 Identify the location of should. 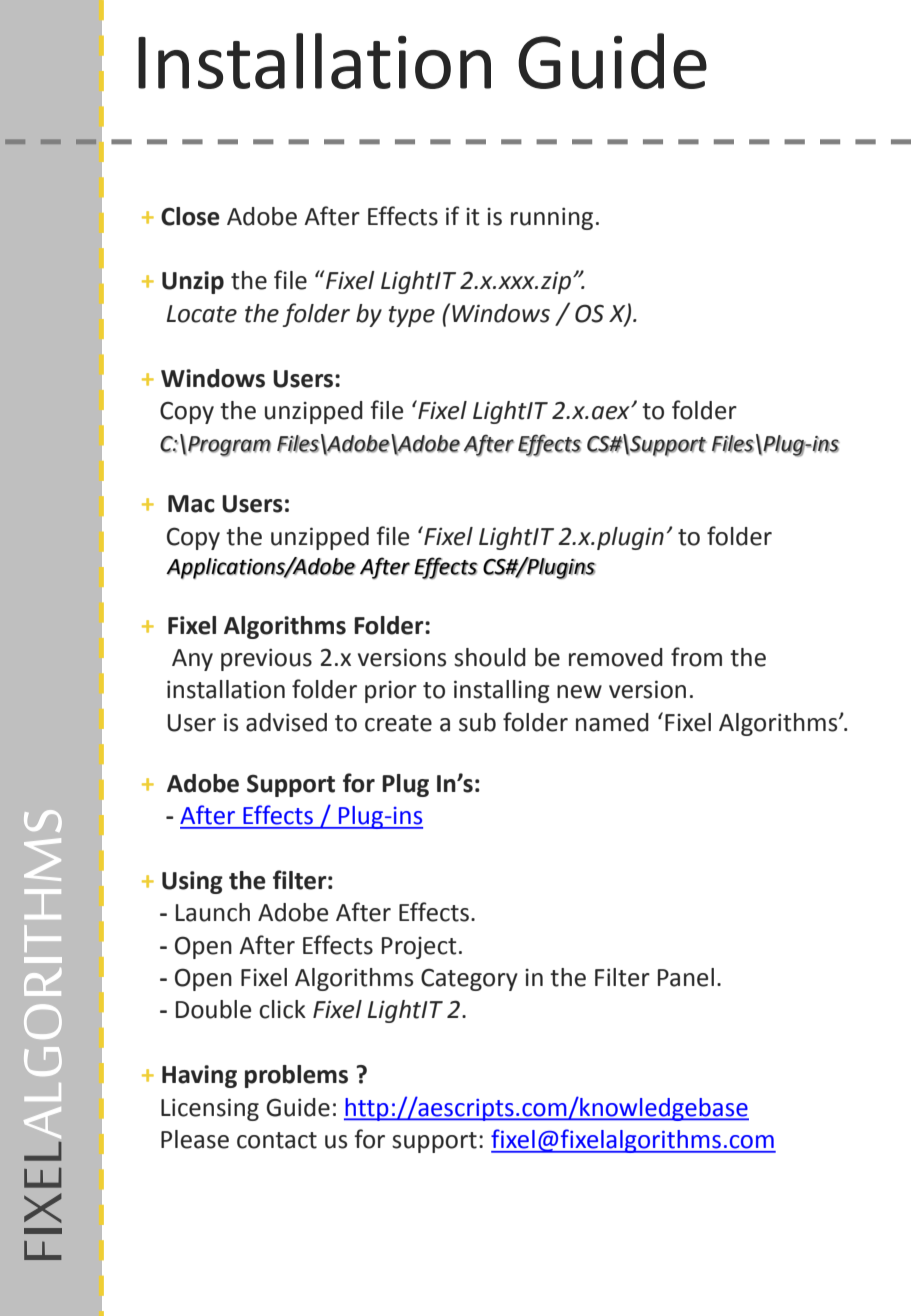
(490, 657).
